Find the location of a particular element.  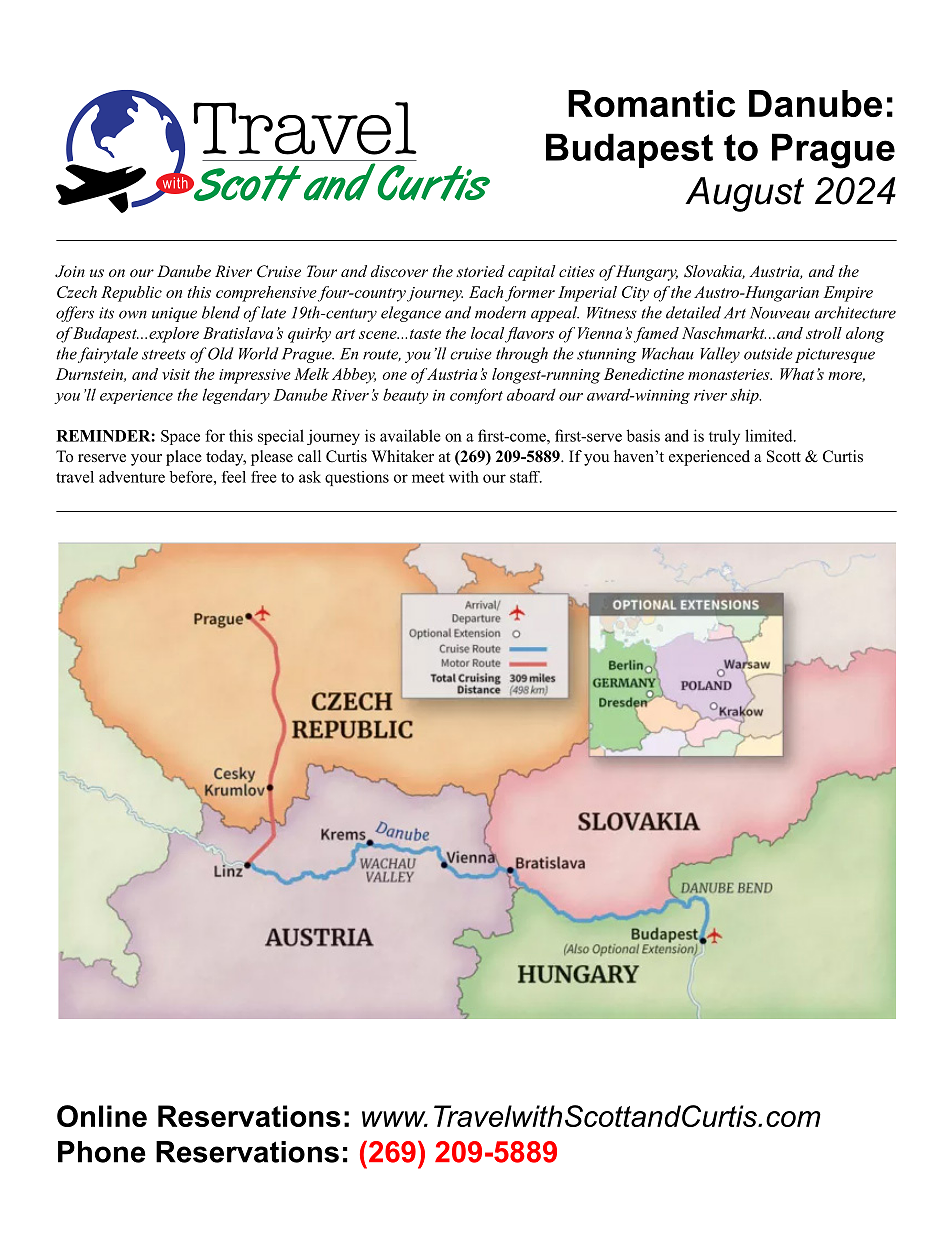

Phone is located at coordinates (102, 1152).
